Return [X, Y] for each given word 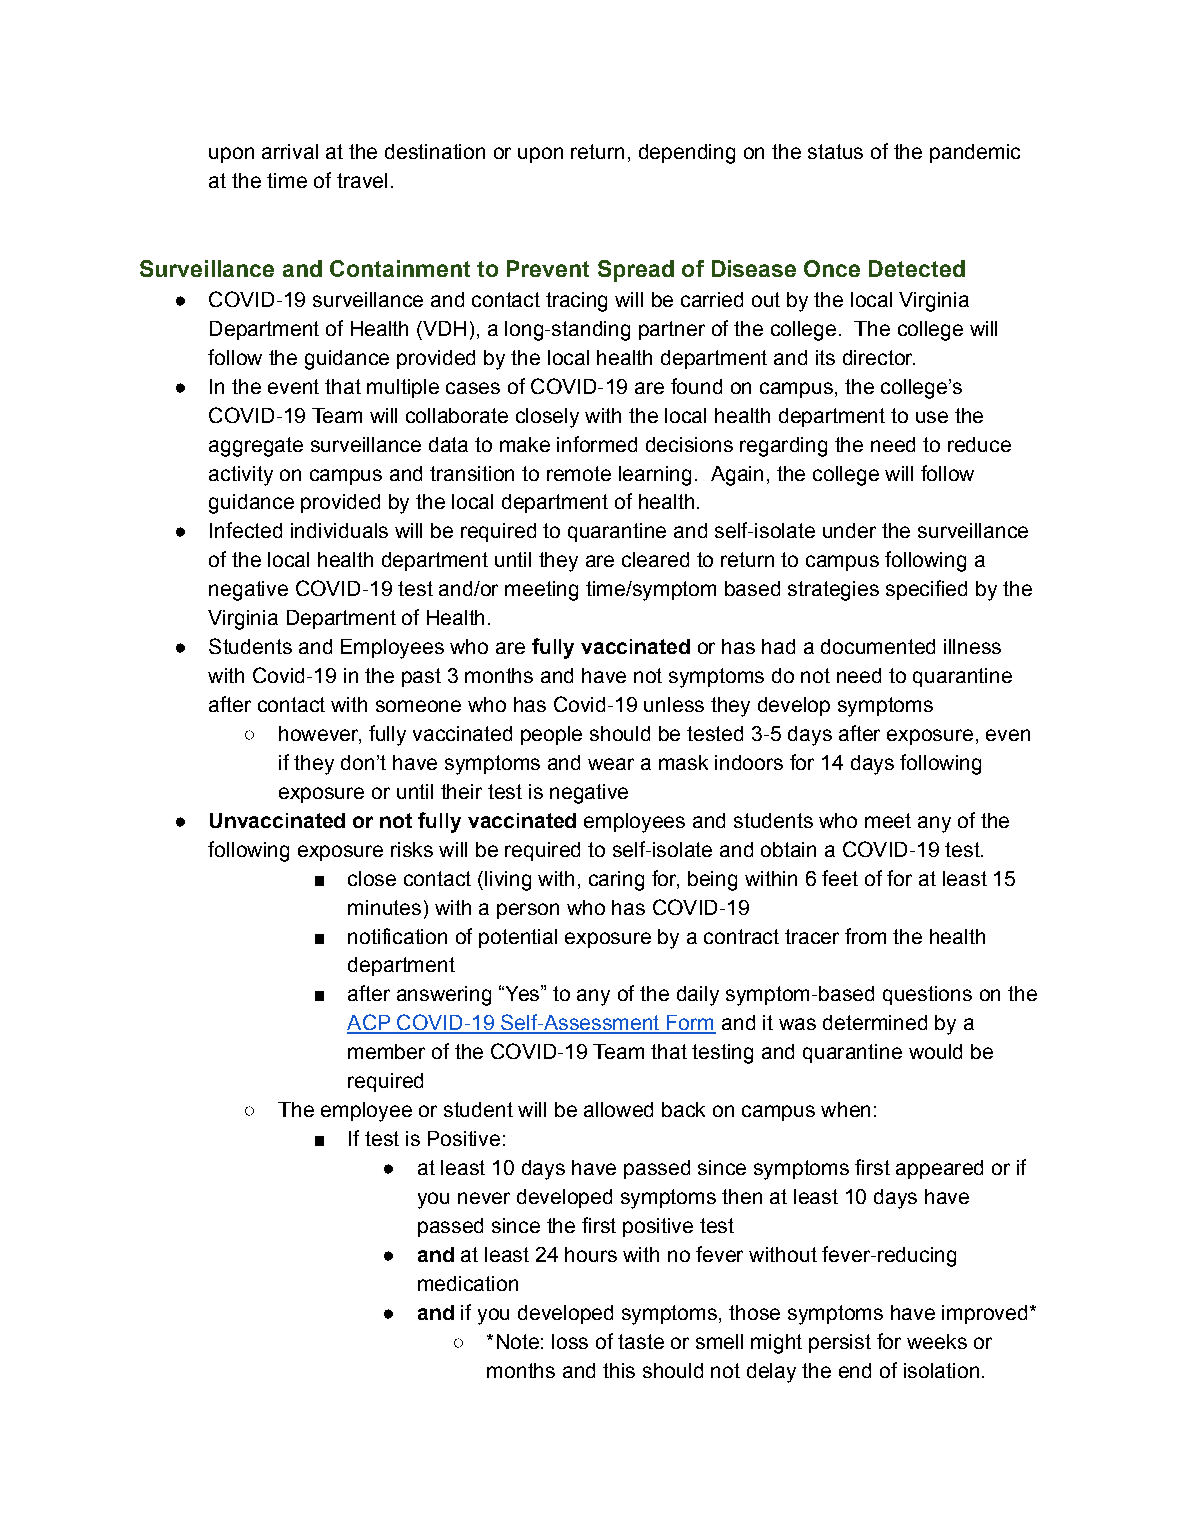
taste [641, 1341]
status [835, 151]
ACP [370, 1023]
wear [611, 764]
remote [579, 473]
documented [878, 646]
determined [875, 1022]
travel [362, 180]
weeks [937, 1341]
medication [468, 1283]
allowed [618, 1109]
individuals [339, 530]
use [932, 417]
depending [687, 154]
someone [418, 706]
